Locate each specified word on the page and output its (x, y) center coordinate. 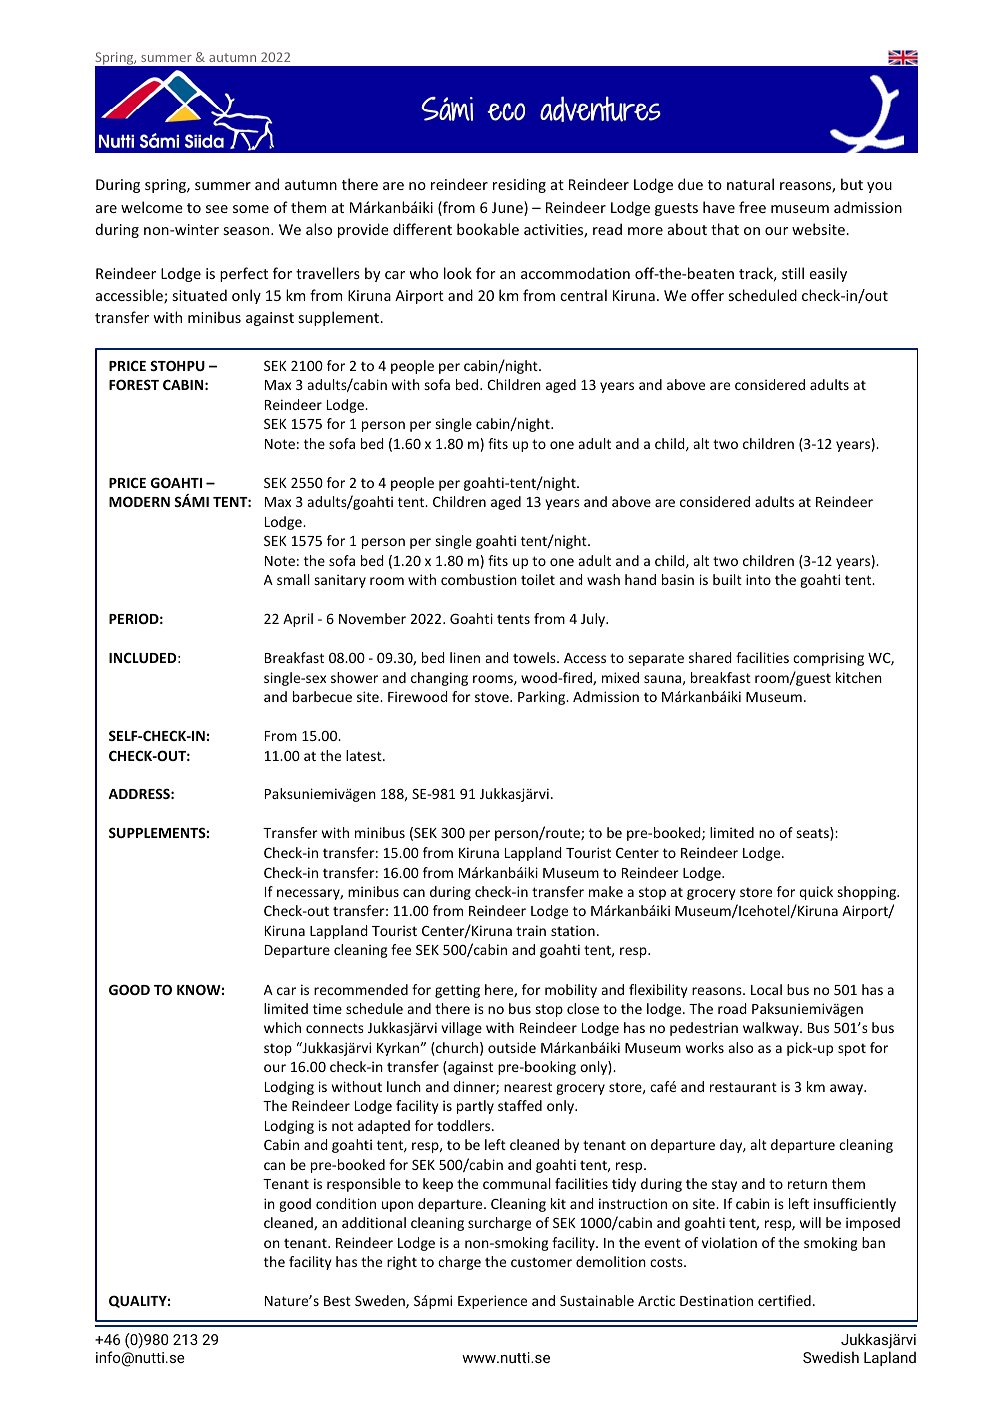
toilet (538, 579)
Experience (492, 1302)
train (531, 930)
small (293, 579)
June (508, 208)
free (752, 207)
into (758, 579)
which (282, 1027)
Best (337, 1301)
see (217, 209)
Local (766, 989)
